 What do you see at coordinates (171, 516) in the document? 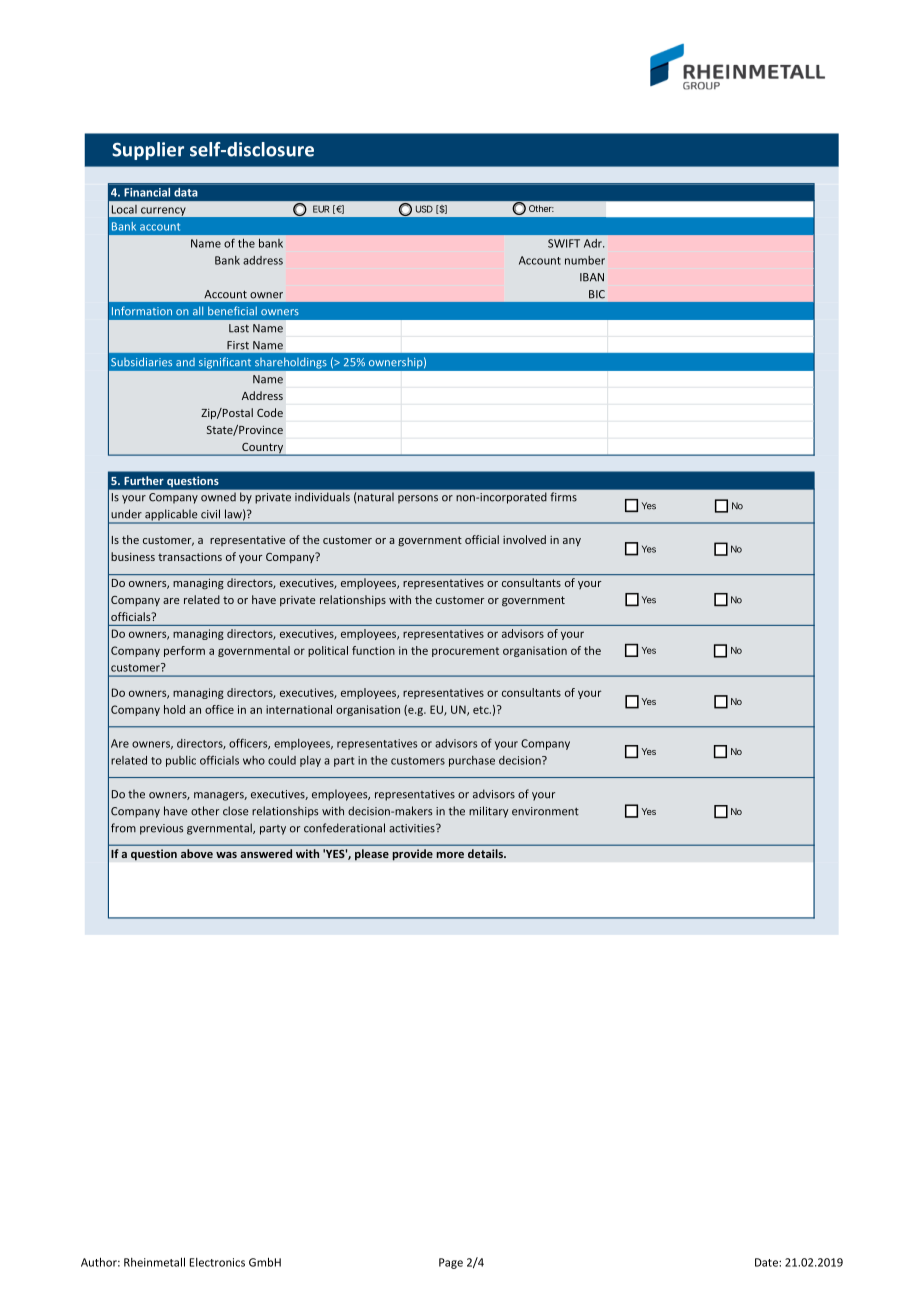
I see `applicable` at bounding box center [171, 516].
